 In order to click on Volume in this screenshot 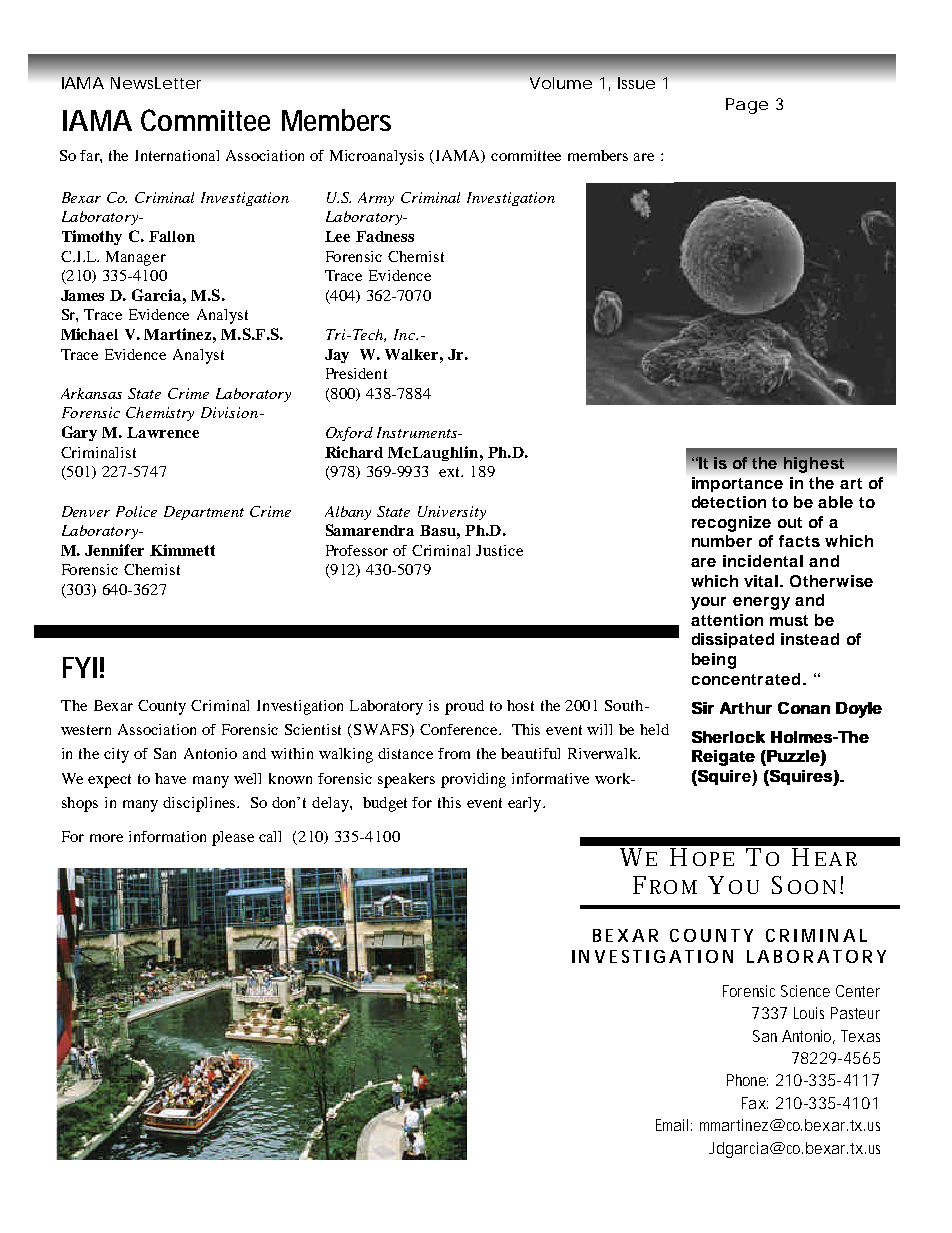, I will do `click(561, 83)`.
